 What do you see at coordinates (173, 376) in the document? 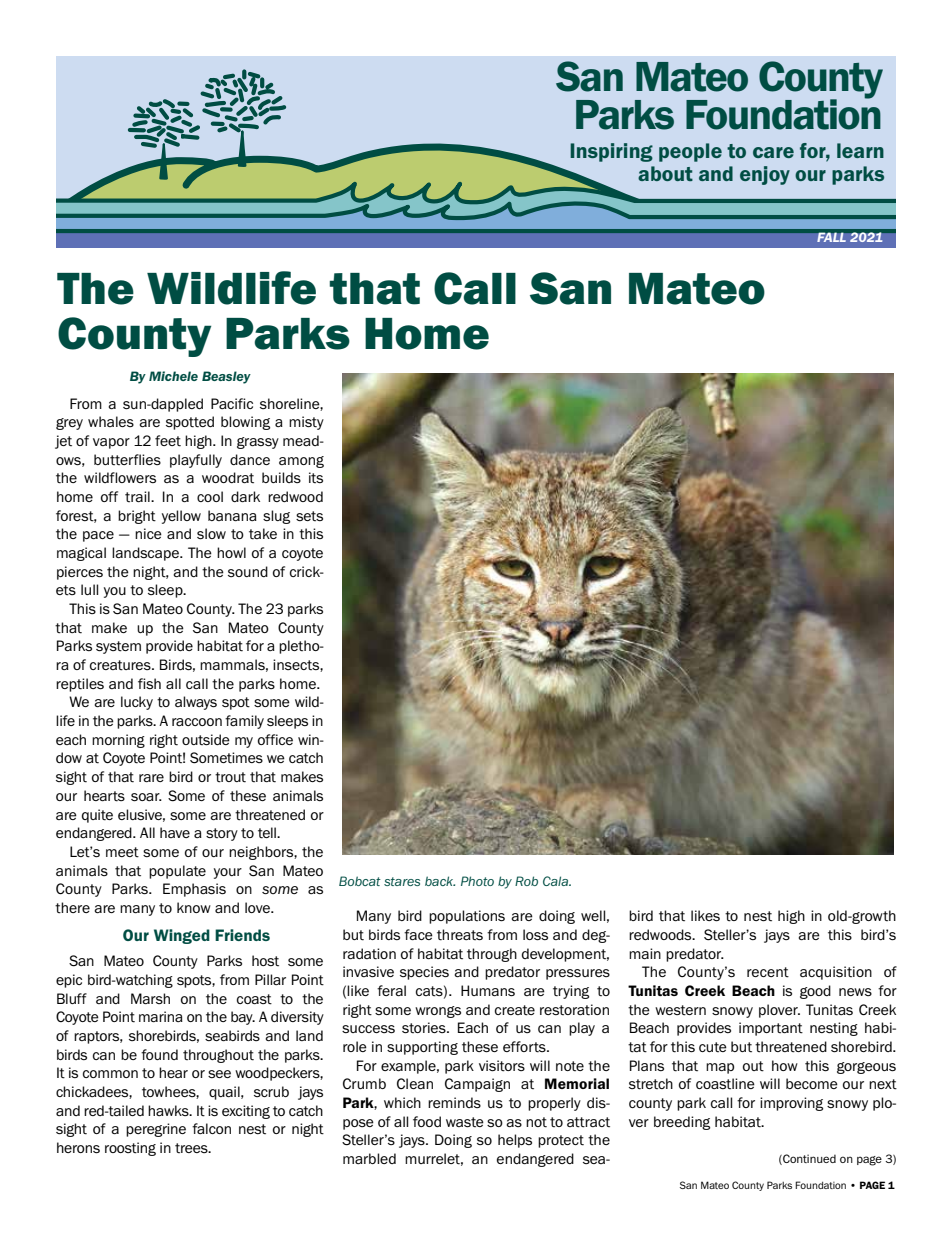
I see `Michele` at bounding box center [173, 376].
